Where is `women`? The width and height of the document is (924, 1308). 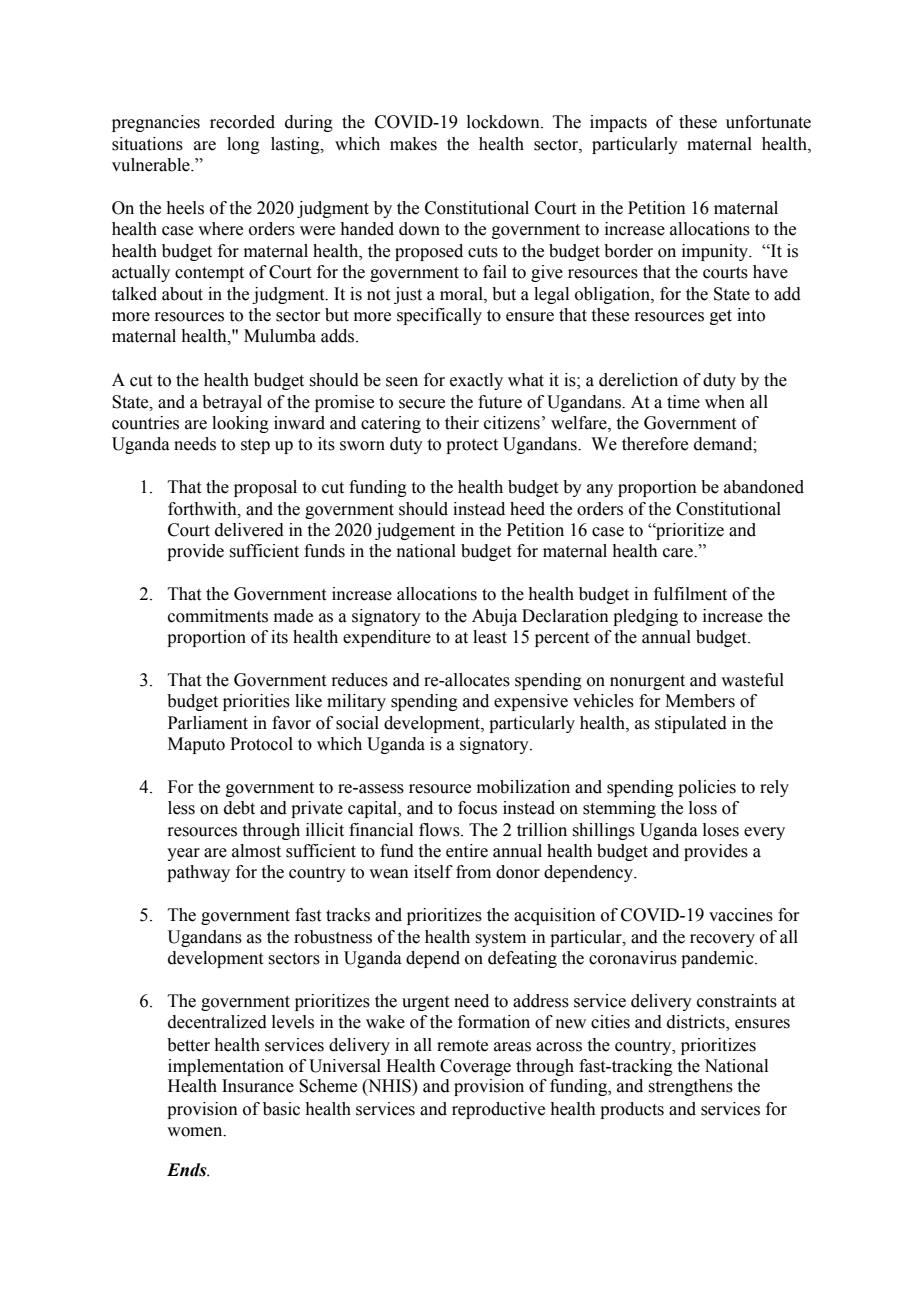
women is located at coordinates (196, 1132).
